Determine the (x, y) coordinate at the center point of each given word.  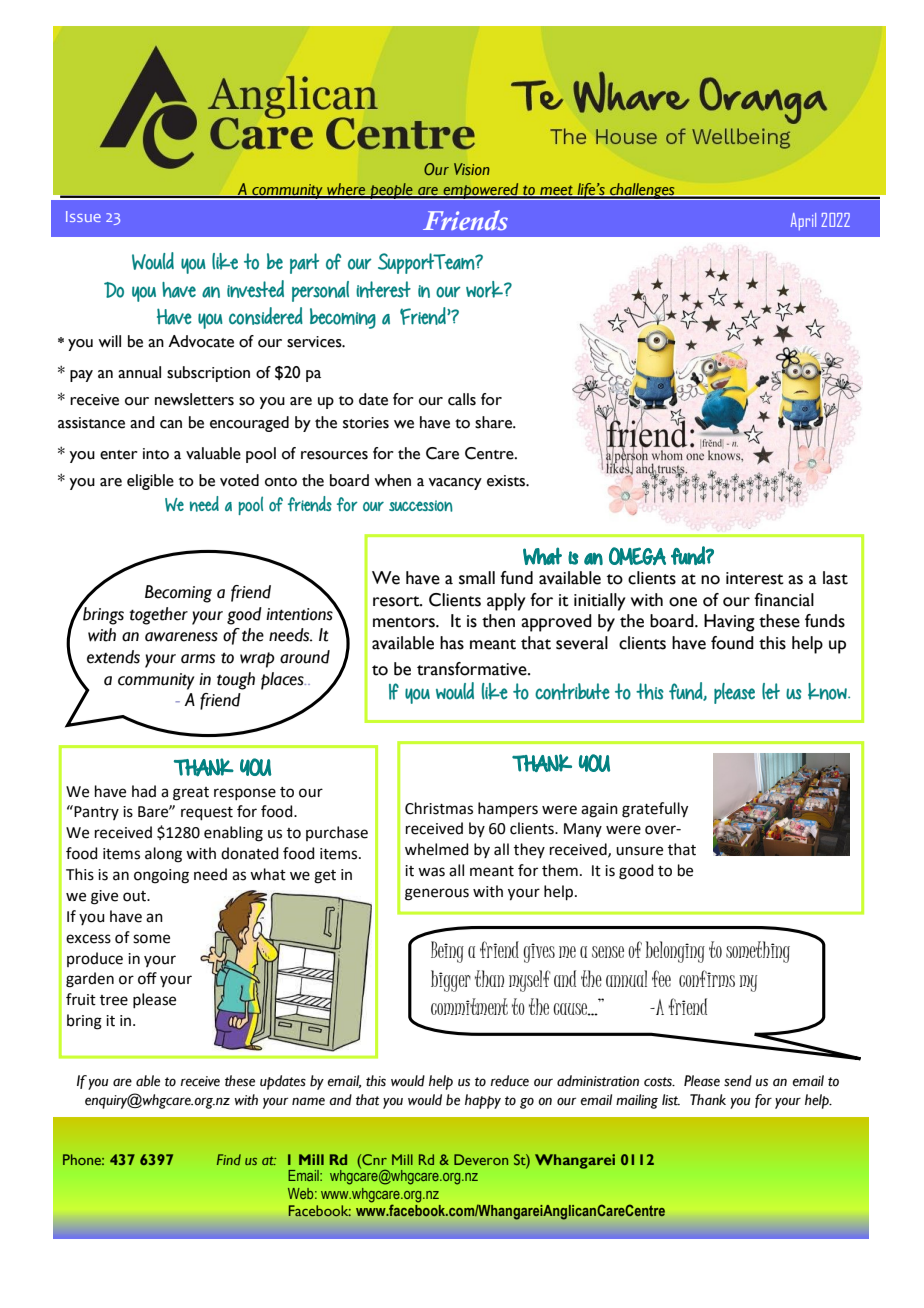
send (738, 1081)
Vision (472, 169)
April (803, 221)
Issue (83, 216)
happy (483, 1101)
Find (229, 1159)
